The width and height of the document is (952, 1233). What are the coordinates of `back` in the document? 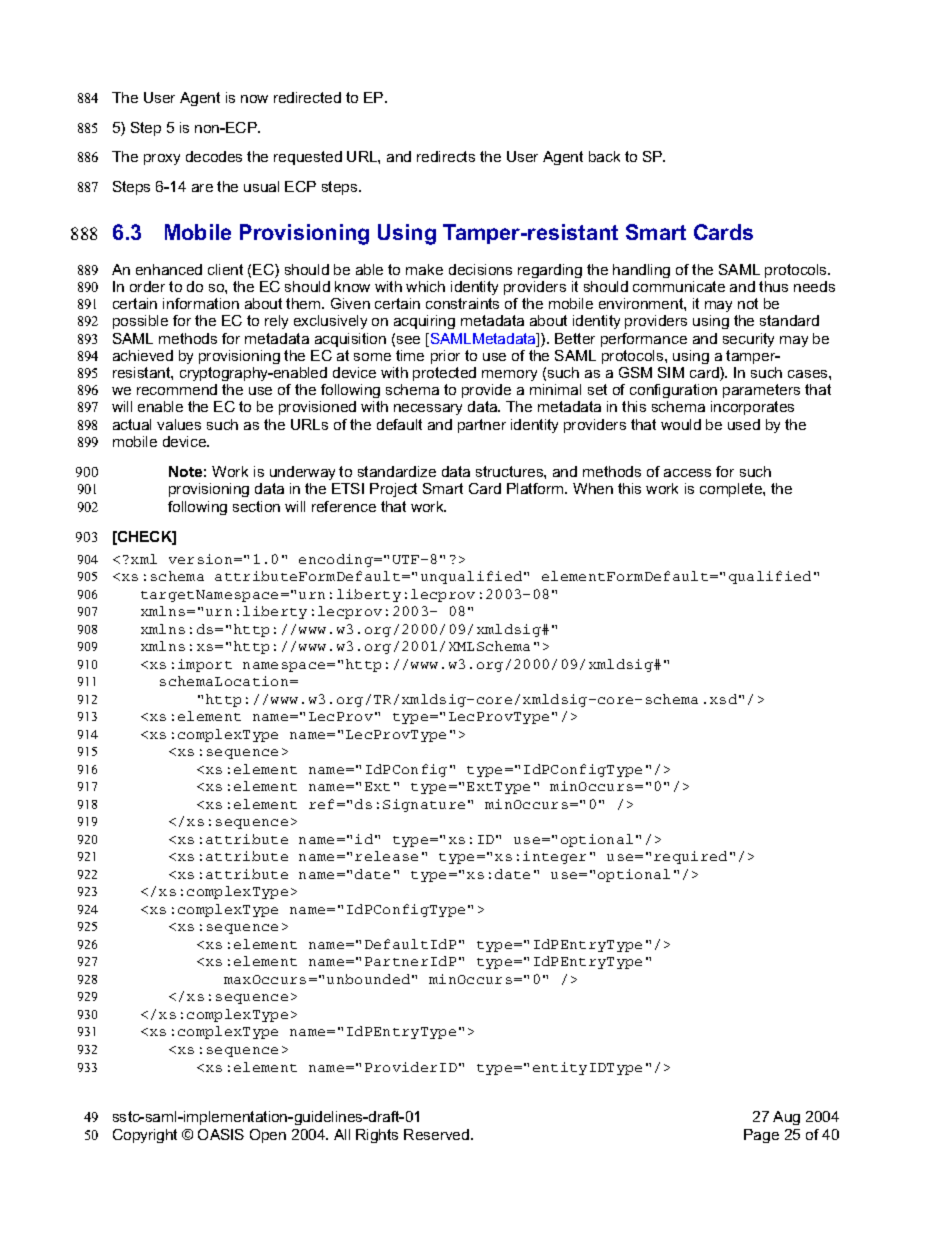 It's located at (604, 156).
